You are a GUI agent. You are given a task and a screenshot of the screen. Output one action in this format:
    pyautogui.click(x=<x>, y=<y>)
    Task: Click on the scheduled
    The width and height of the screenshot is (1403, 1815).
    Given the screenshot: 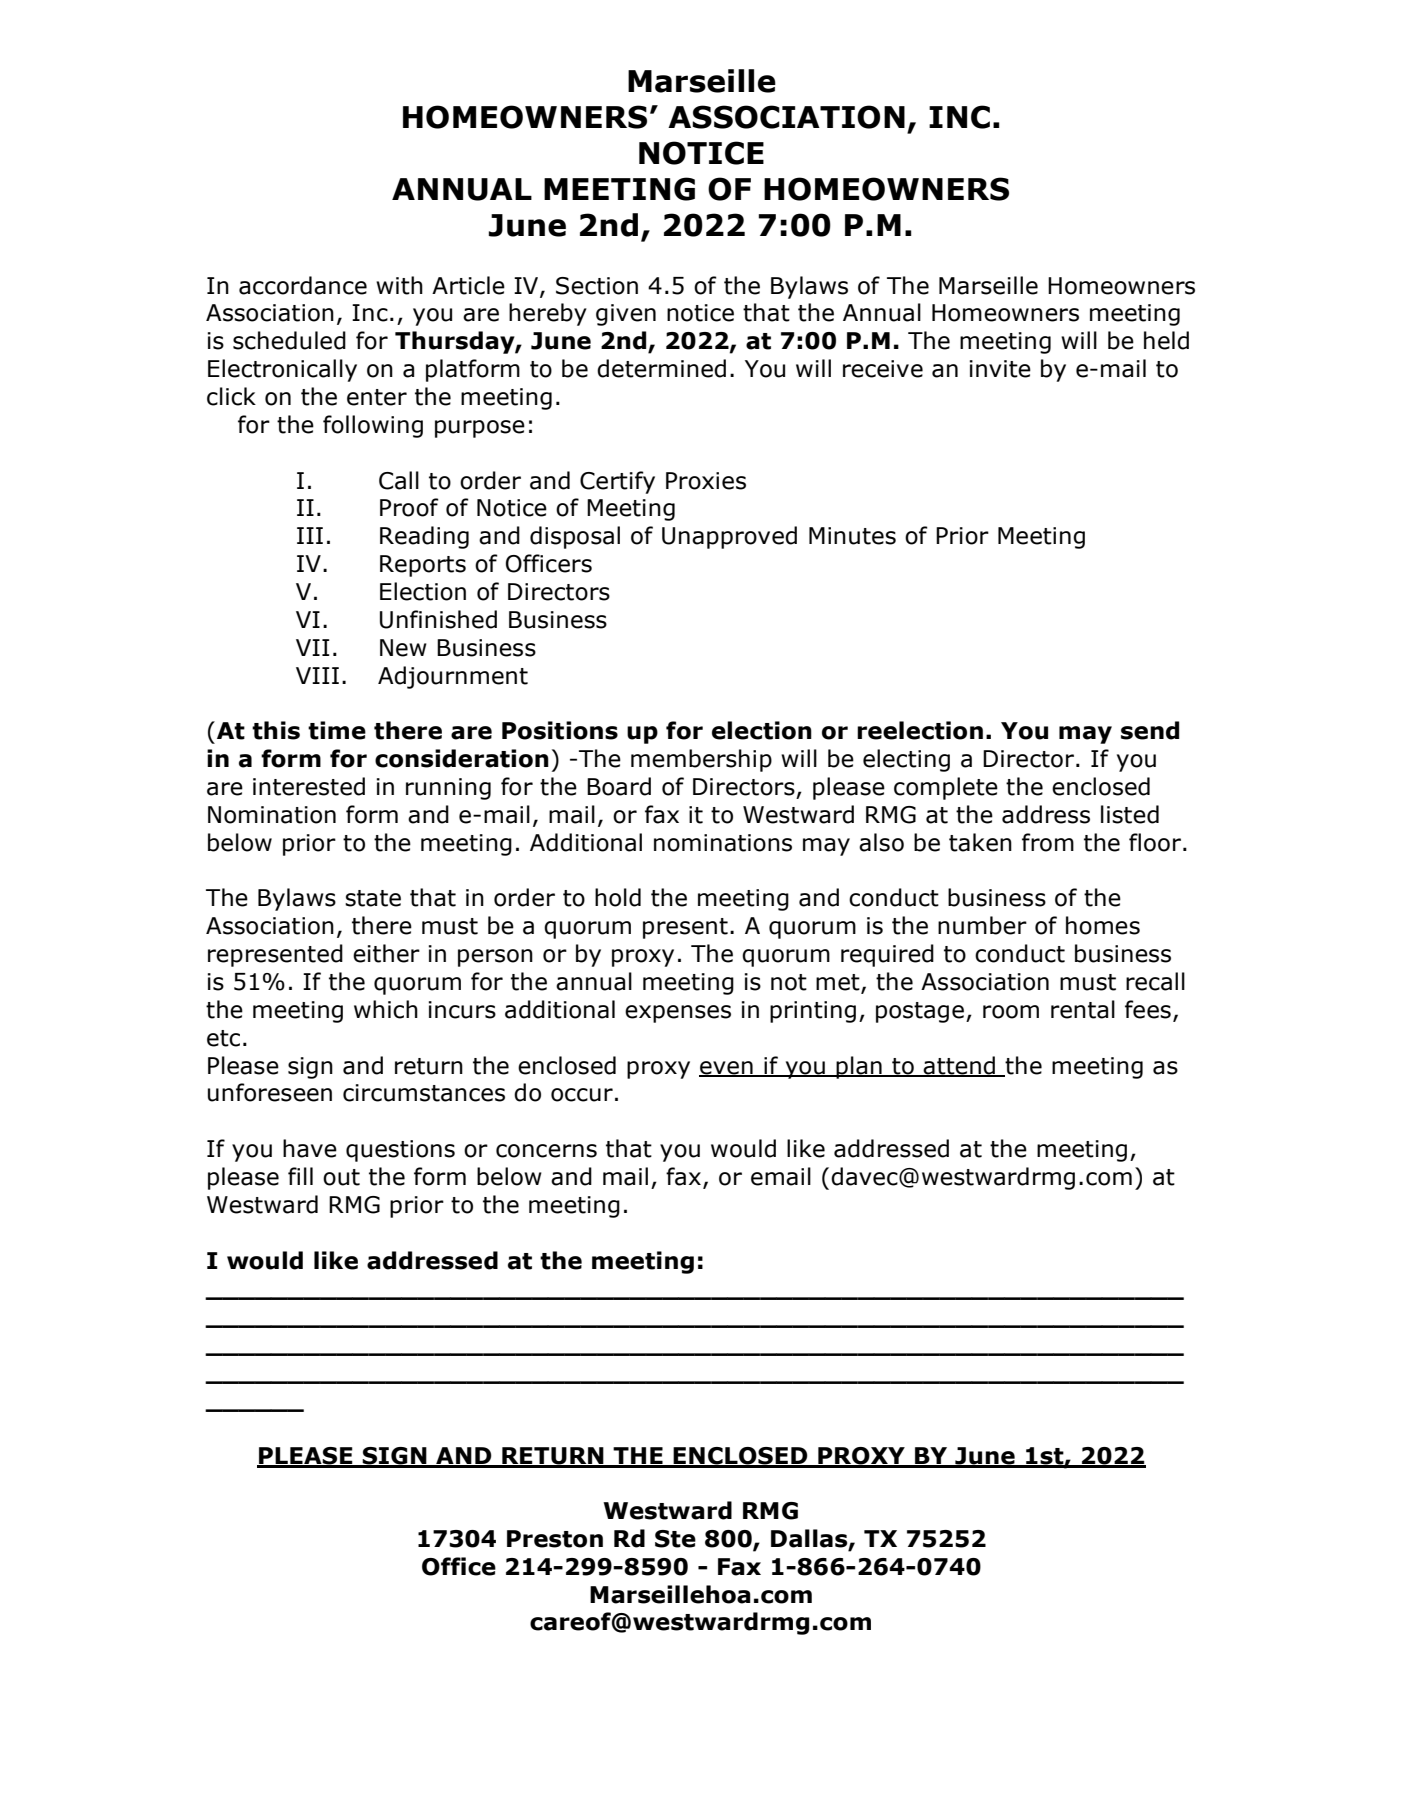 What is the action you would take?
    pyautogui.click(x=289, y=340)
